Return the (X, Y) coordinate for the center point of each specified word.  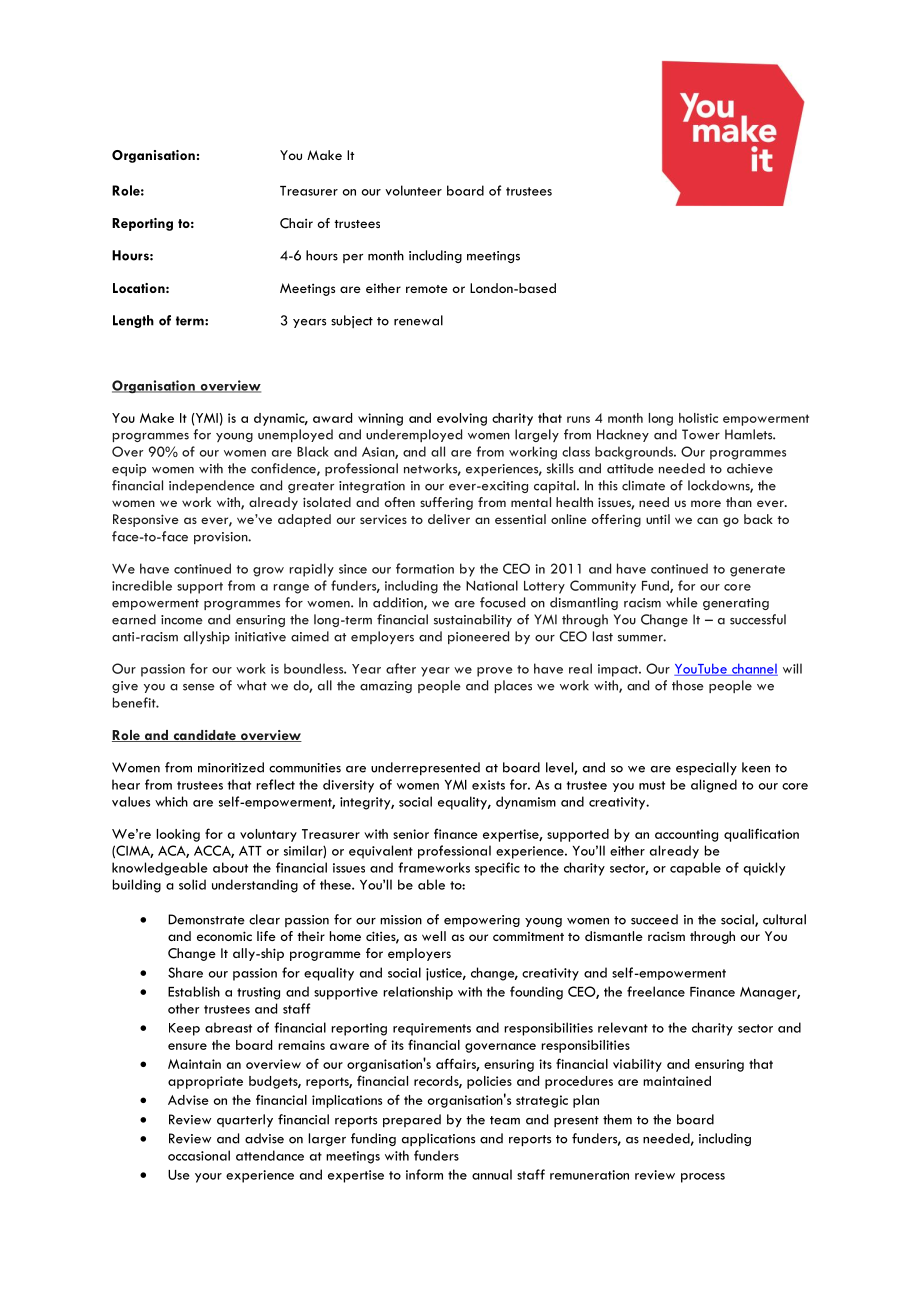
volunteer (413, 190)
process (703, 1178)
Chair (296, 223)
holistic (698, 418)
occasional (199, 1155)
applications (438, 1139)
